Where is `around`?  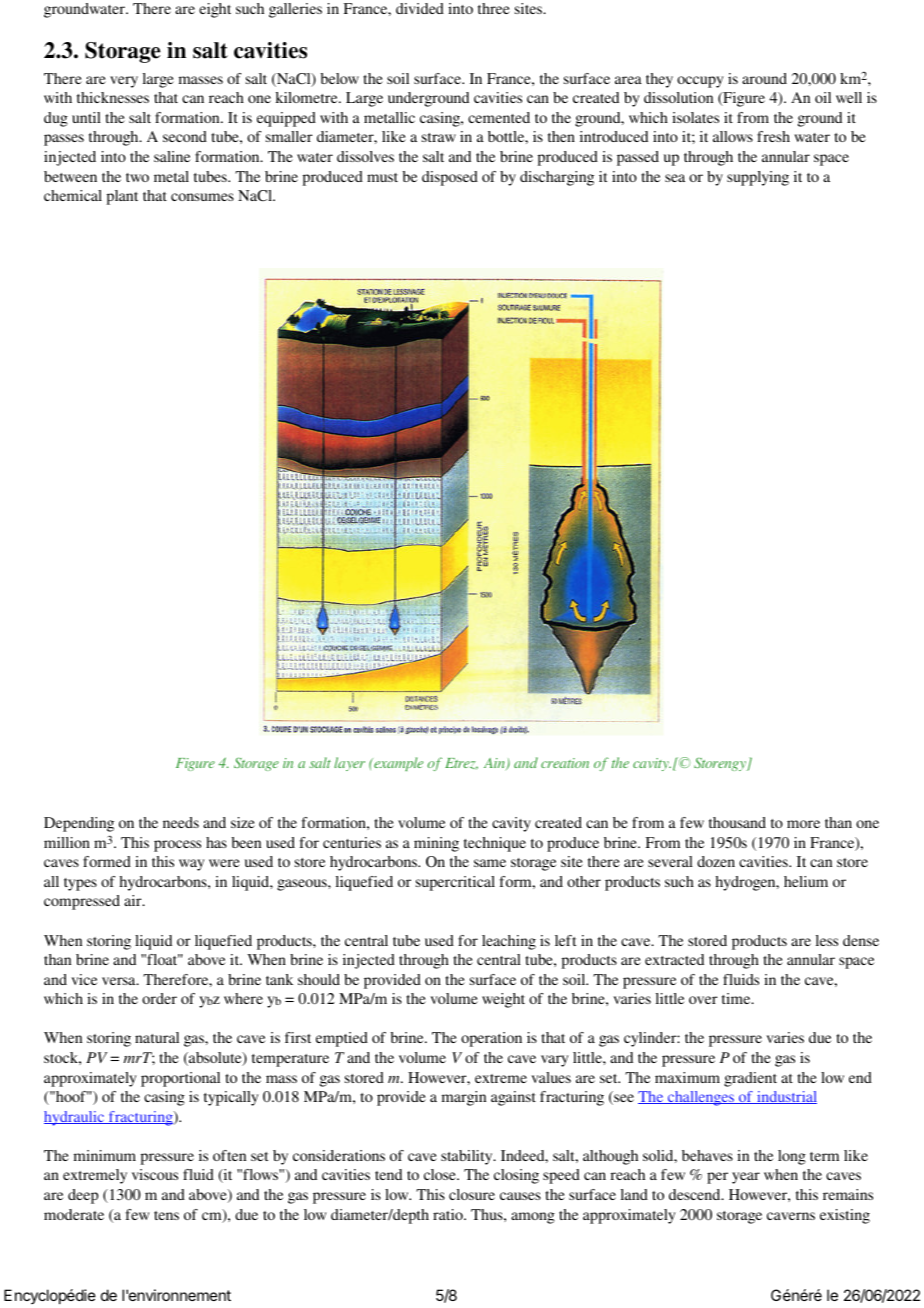 around is located at coordinates (764, 78).
